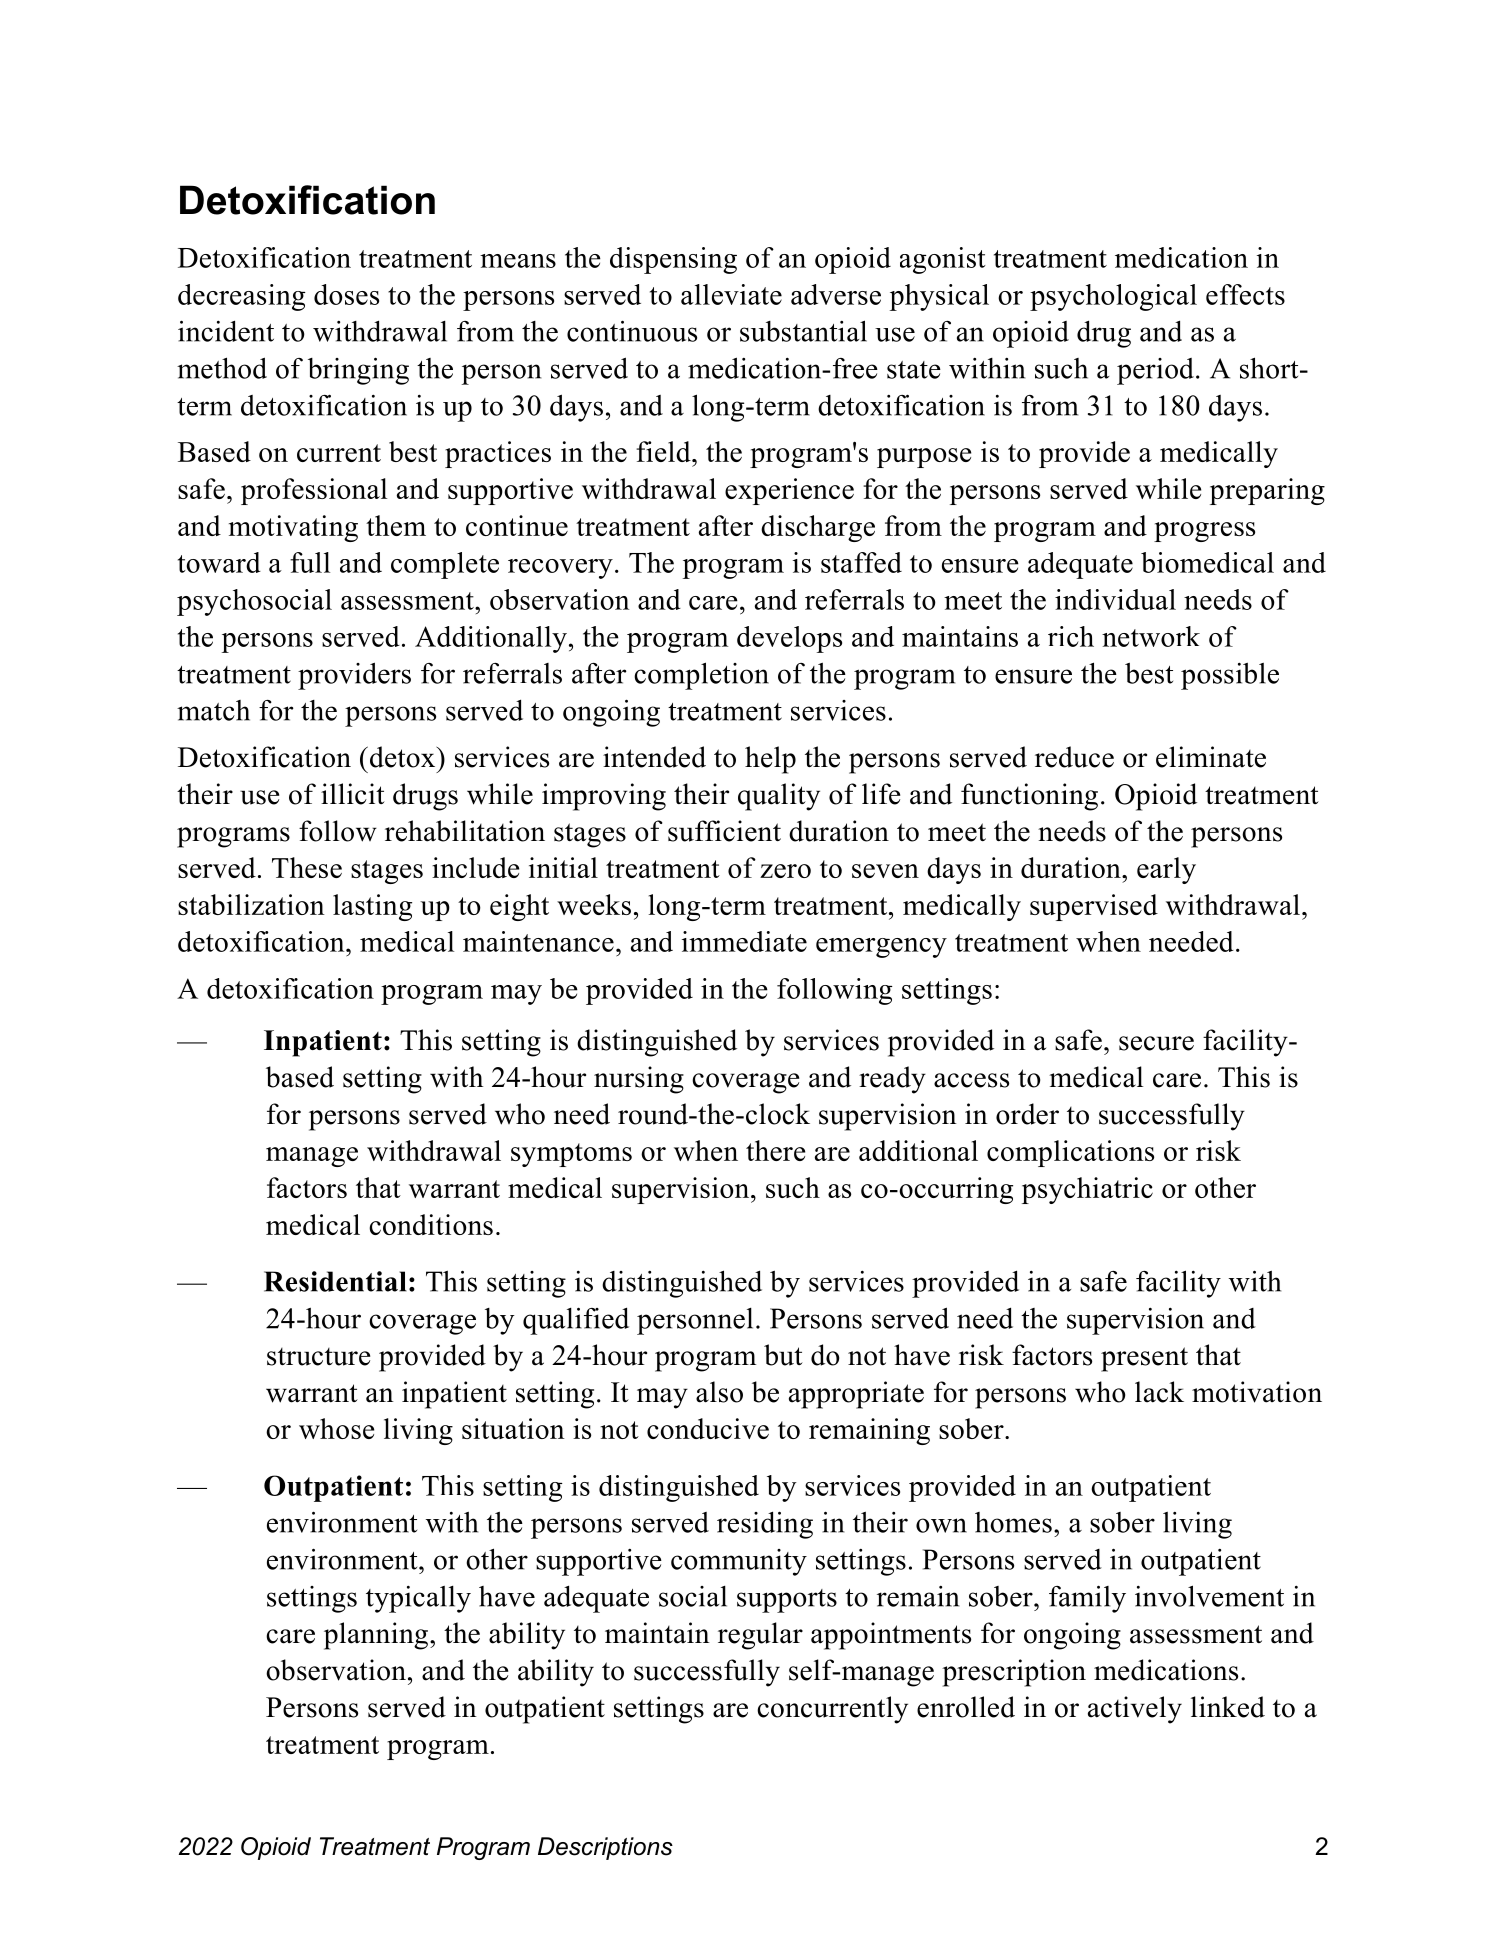  I want to click on lasting, so click(372, 907).
